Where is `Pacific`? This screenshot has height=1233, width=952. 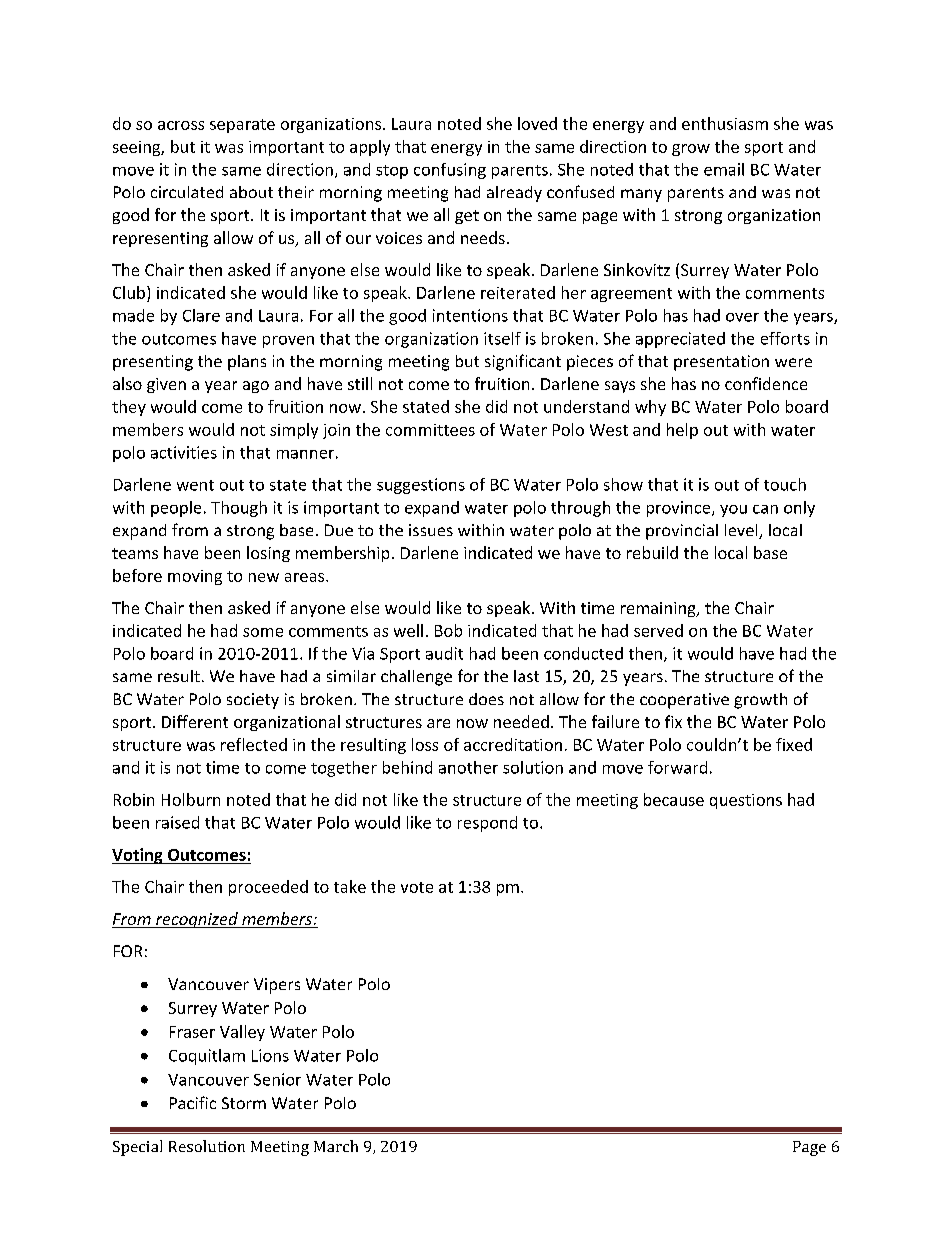 Pacific is located at coordinates (193, 1102).
